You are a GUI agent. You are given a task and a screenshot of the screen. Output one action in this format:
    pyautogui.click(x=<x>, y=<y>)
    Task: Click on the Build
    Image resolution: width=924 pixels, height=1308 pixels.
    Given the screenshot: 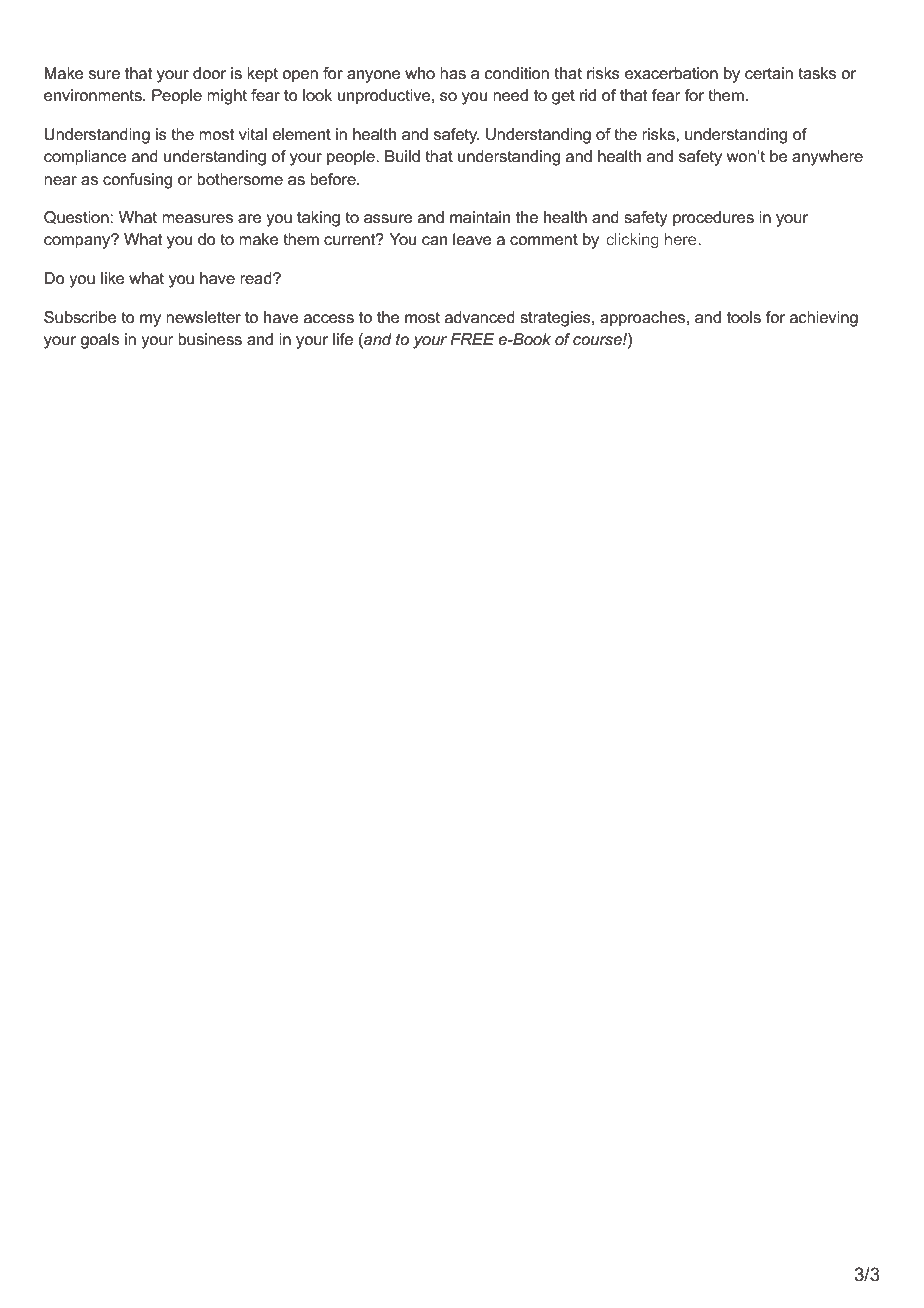 What is the action you would take?
    pyautogui.click(x=402, y=156)
